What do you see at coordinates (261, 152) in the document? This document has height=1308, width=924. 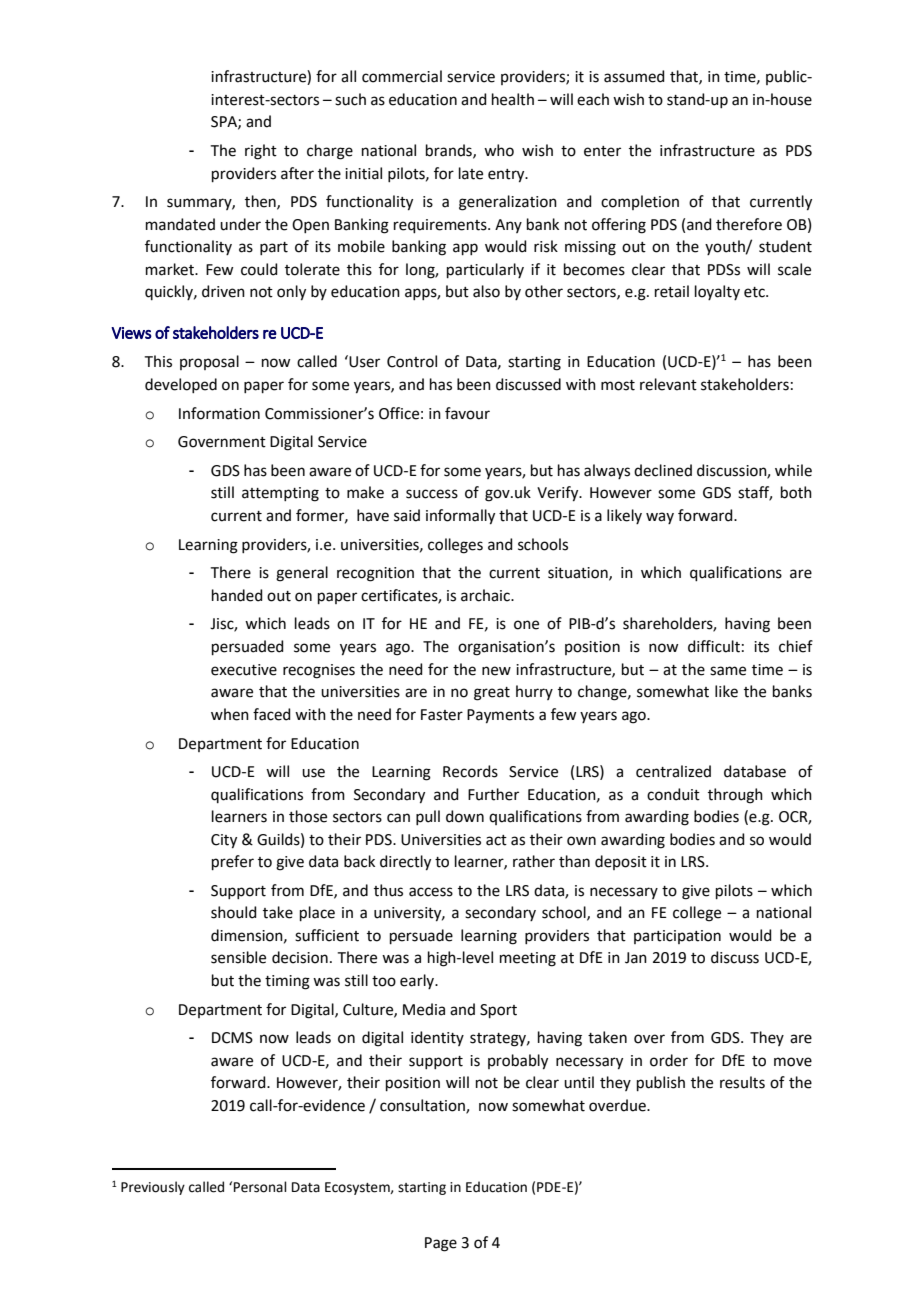 I see `right` at bounding box center [261, 152].
